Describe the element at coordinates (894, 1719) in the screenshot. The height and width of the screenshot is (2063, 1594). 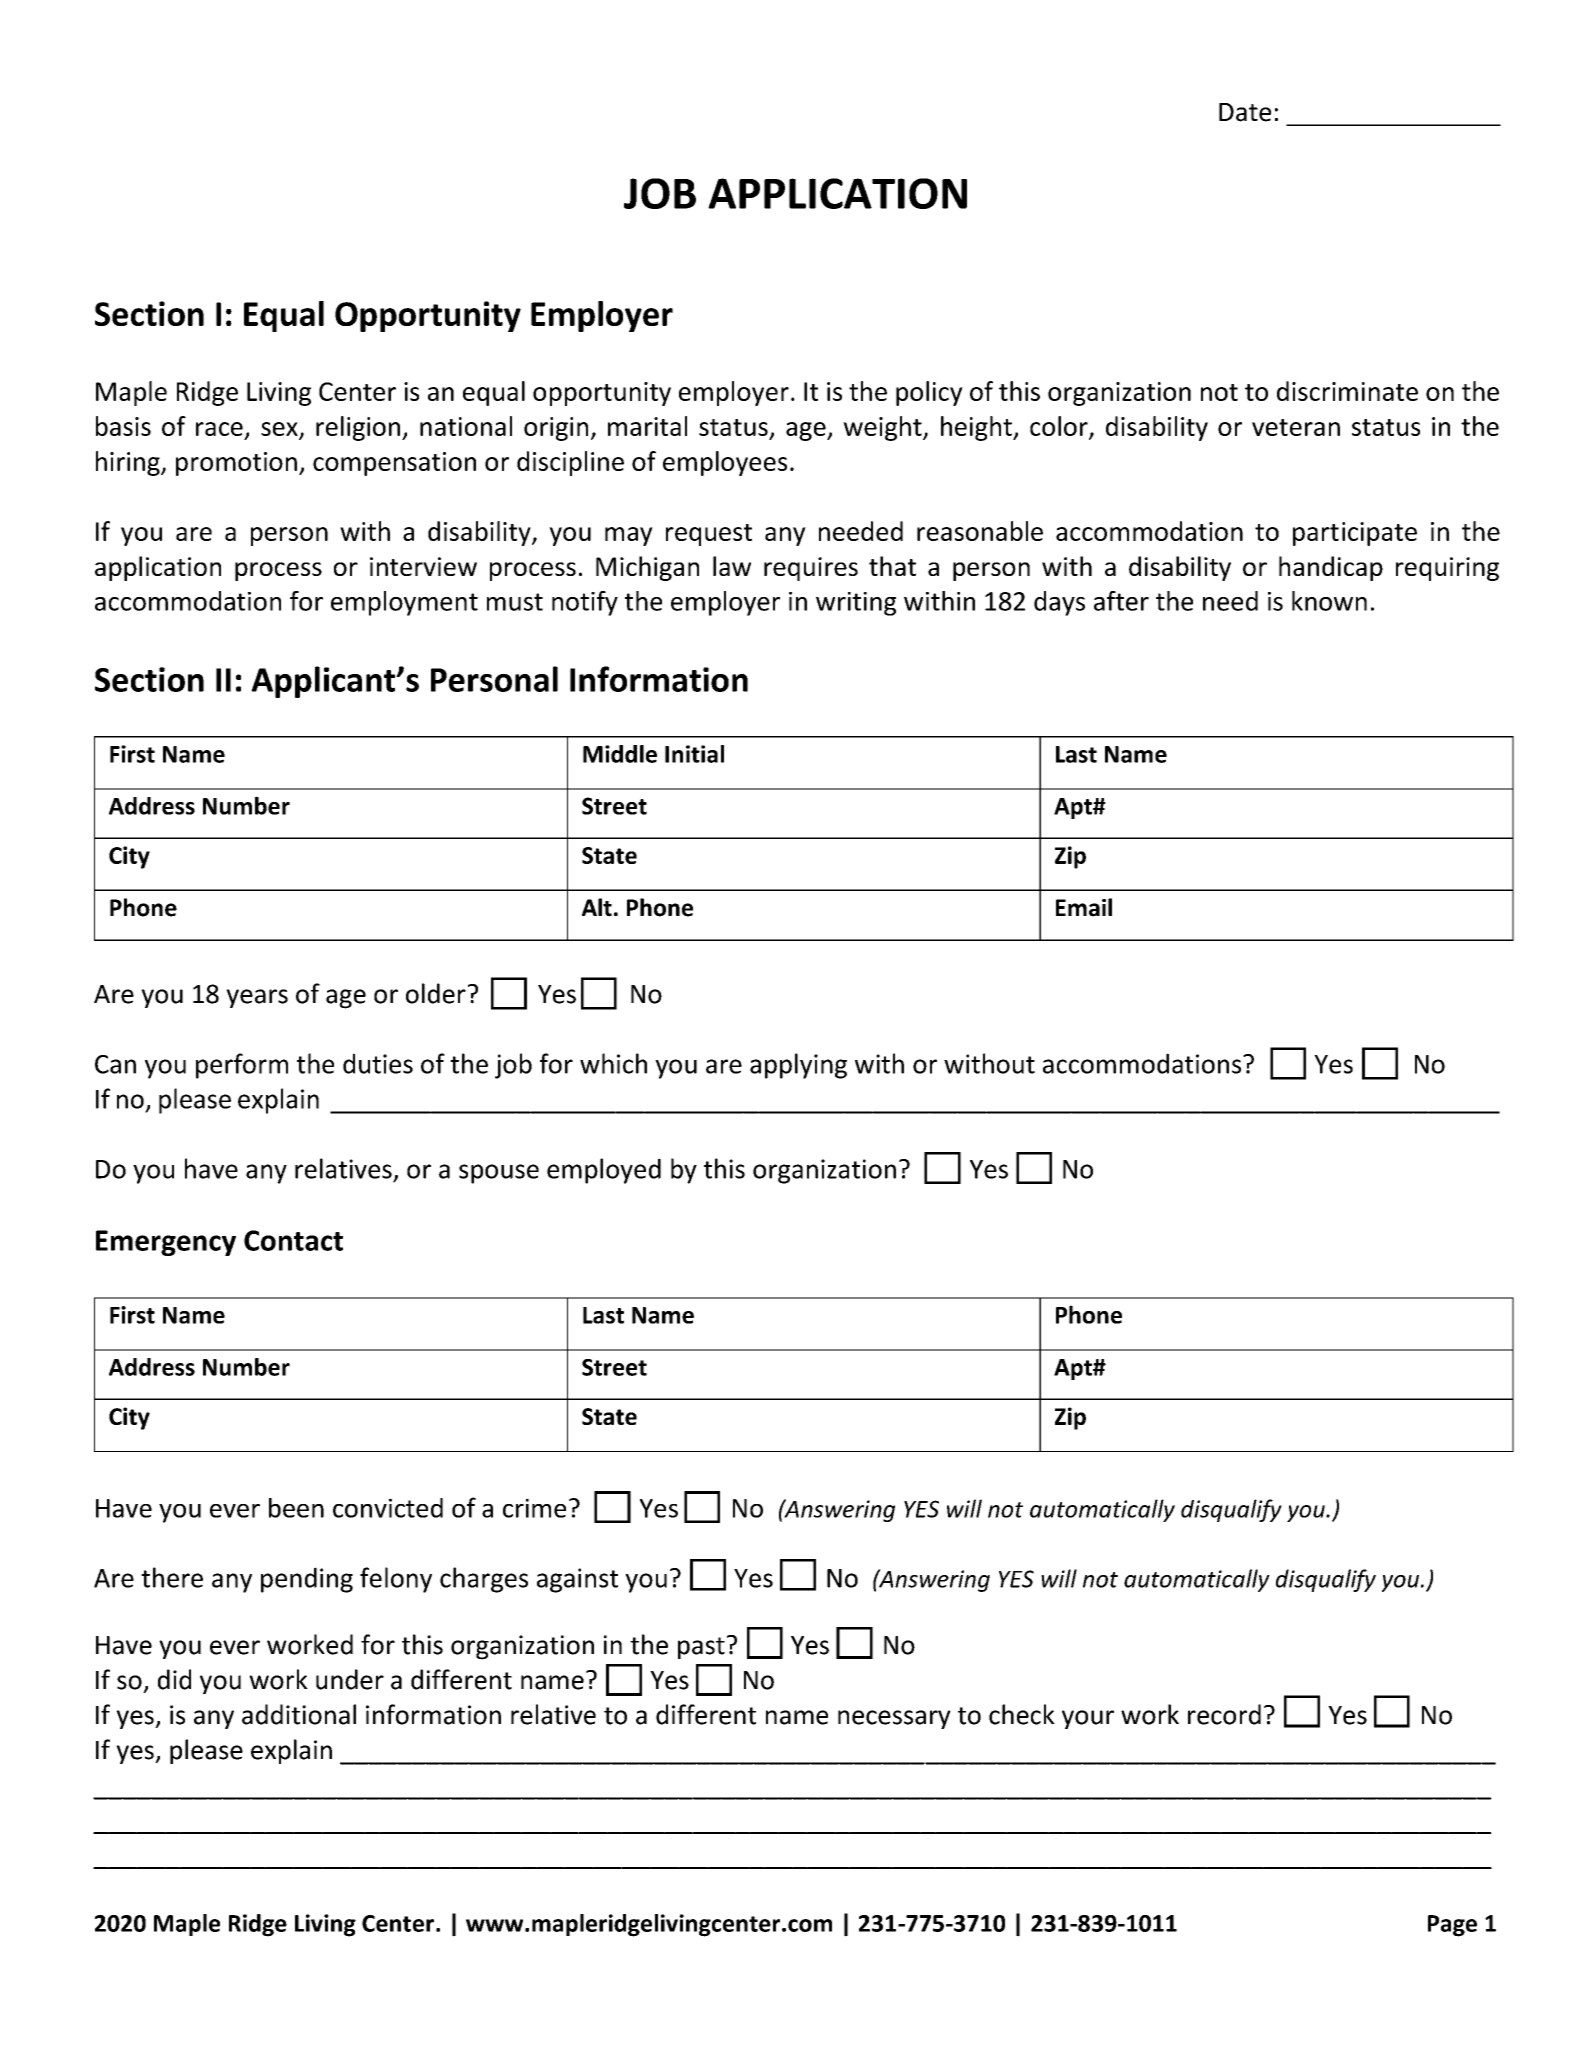
I see `necessary` at that location.
